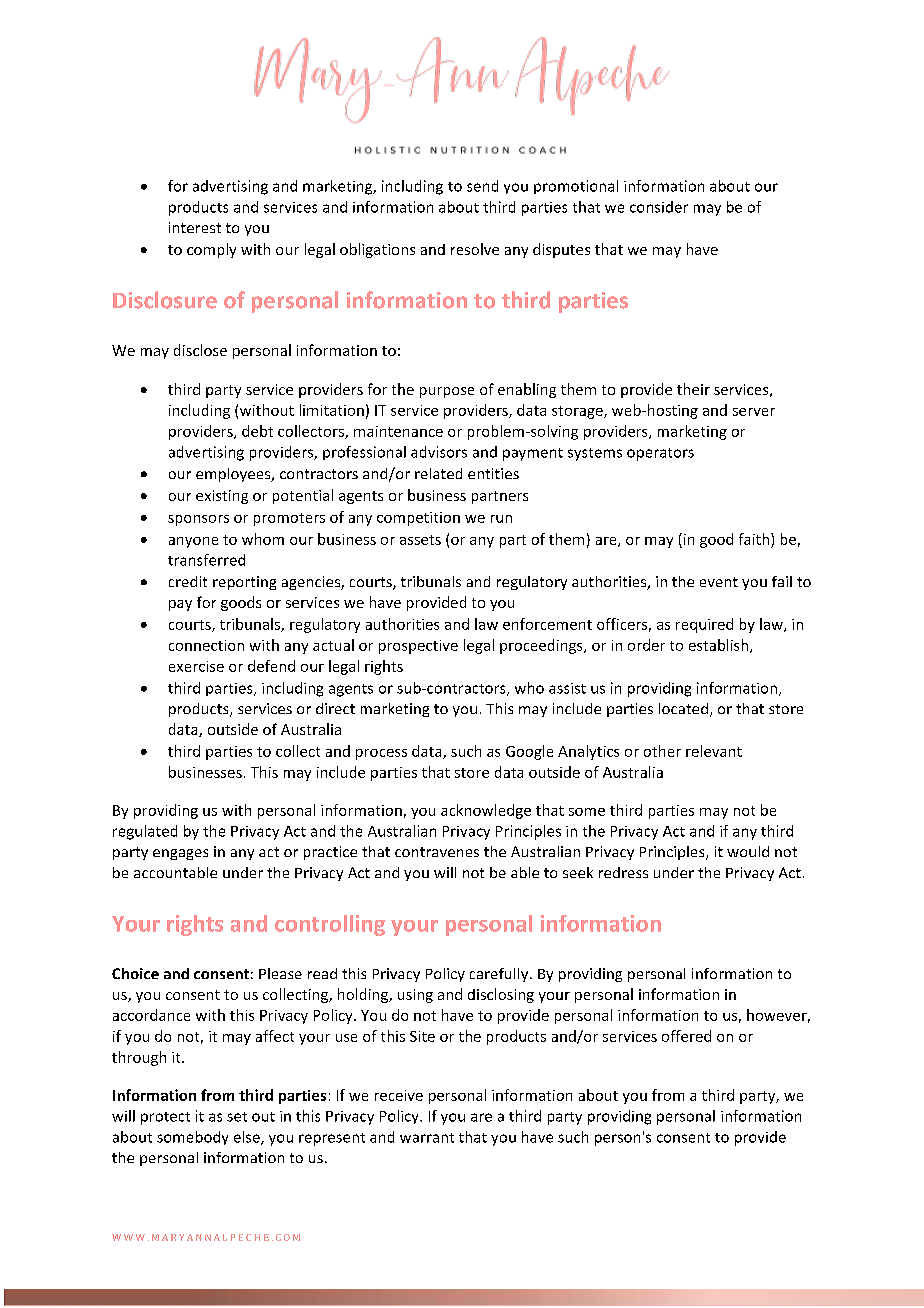 This document has height=1308, width=924. I want to click on send, so click(482, 186).
